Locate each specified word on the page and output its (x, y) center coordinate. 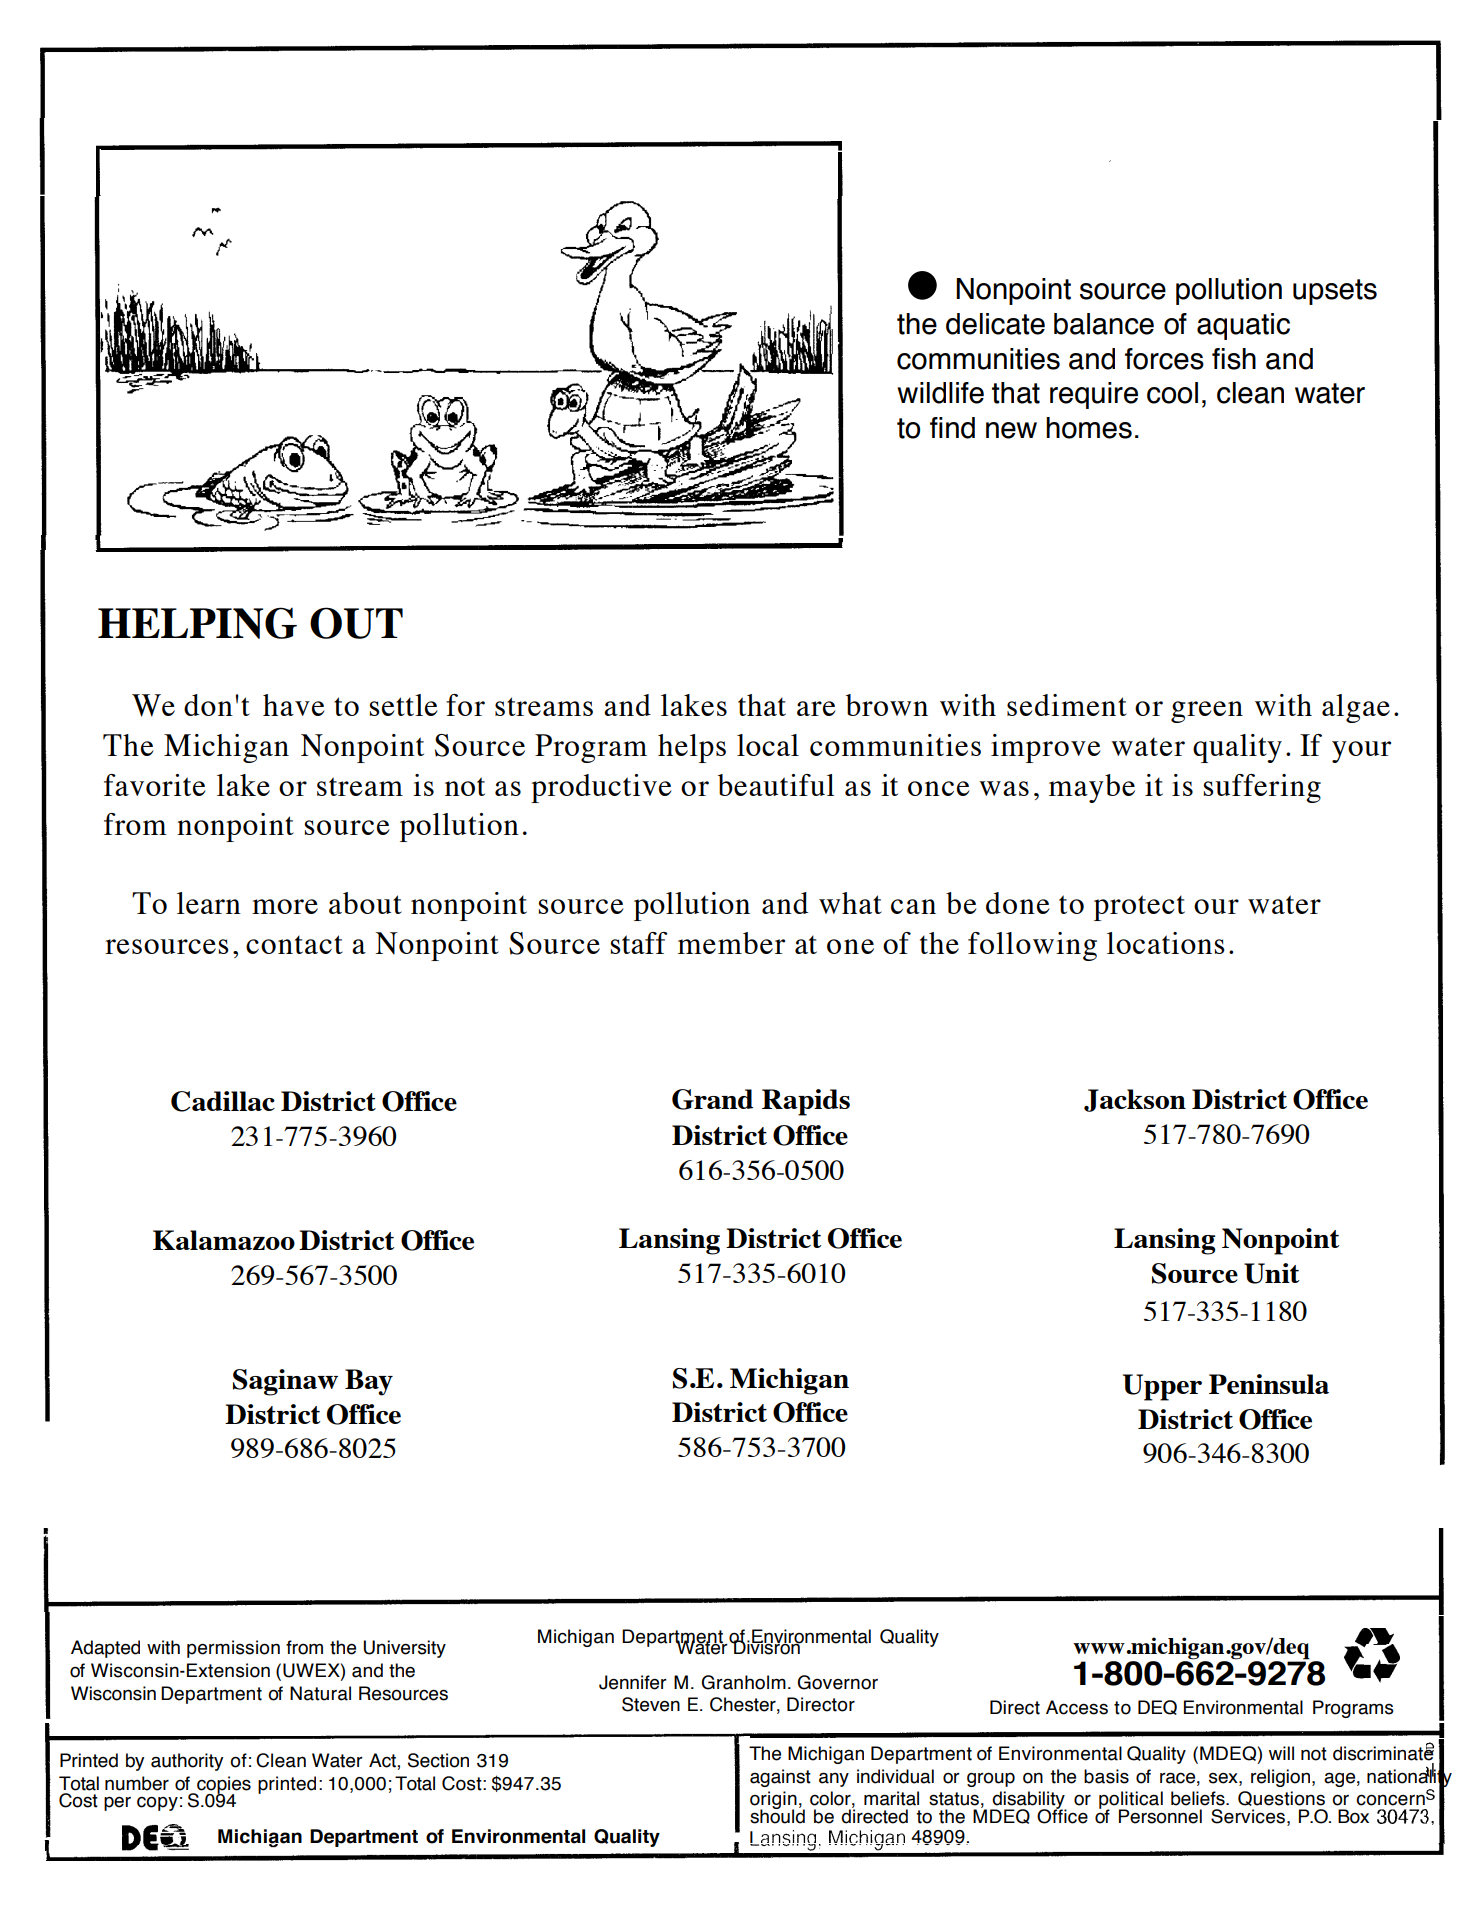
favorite (154, 785)
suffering (1262, 788)
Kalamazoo (224, 1240)
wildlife (940, 393)
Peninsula (1269, 1384)
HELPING (197, 623)
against (780, 1778)
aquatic (1243, 326)
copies (223, 1786)
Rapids (806, 1102)
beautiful (776, 785)
